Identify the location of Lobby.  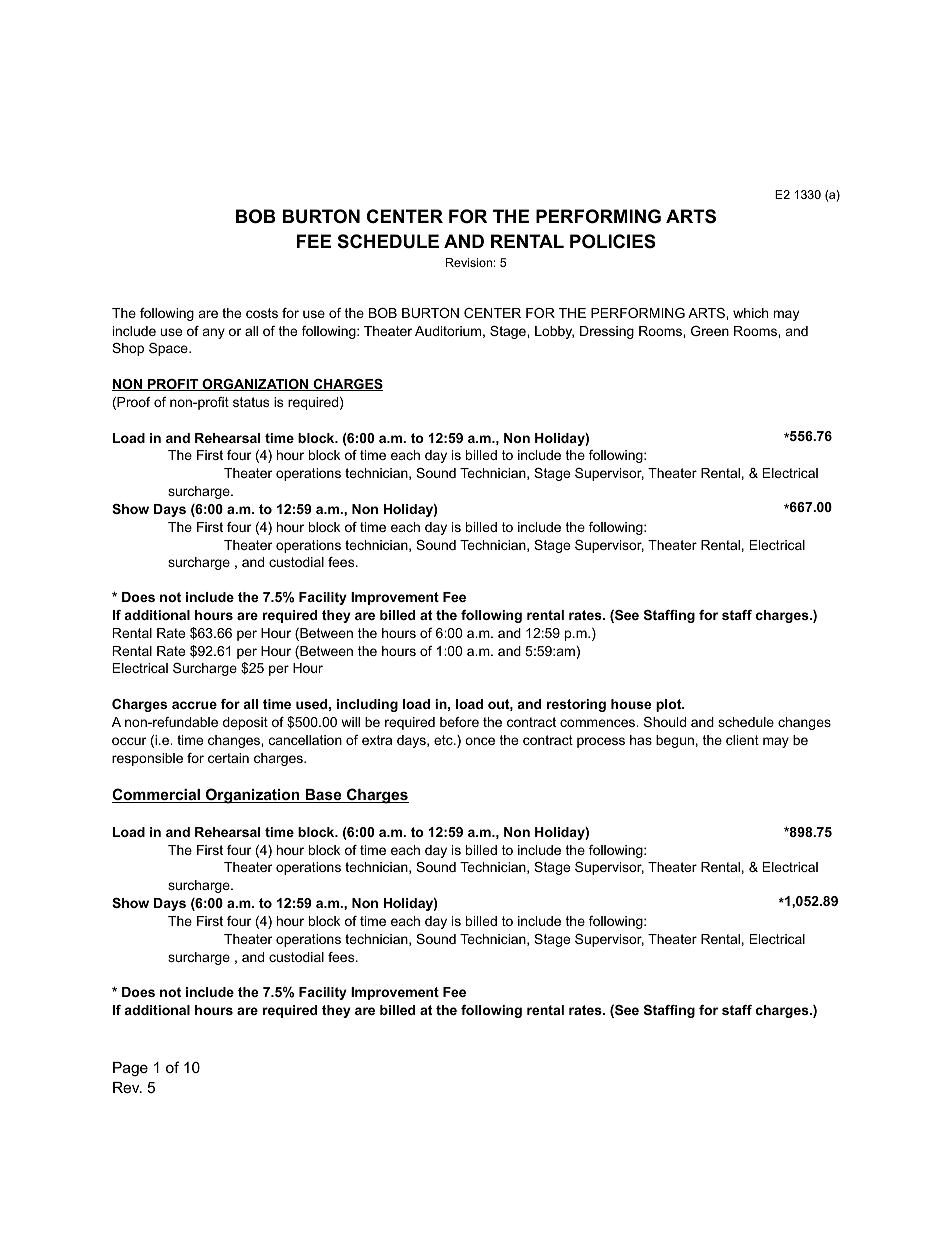
(554, 332).
